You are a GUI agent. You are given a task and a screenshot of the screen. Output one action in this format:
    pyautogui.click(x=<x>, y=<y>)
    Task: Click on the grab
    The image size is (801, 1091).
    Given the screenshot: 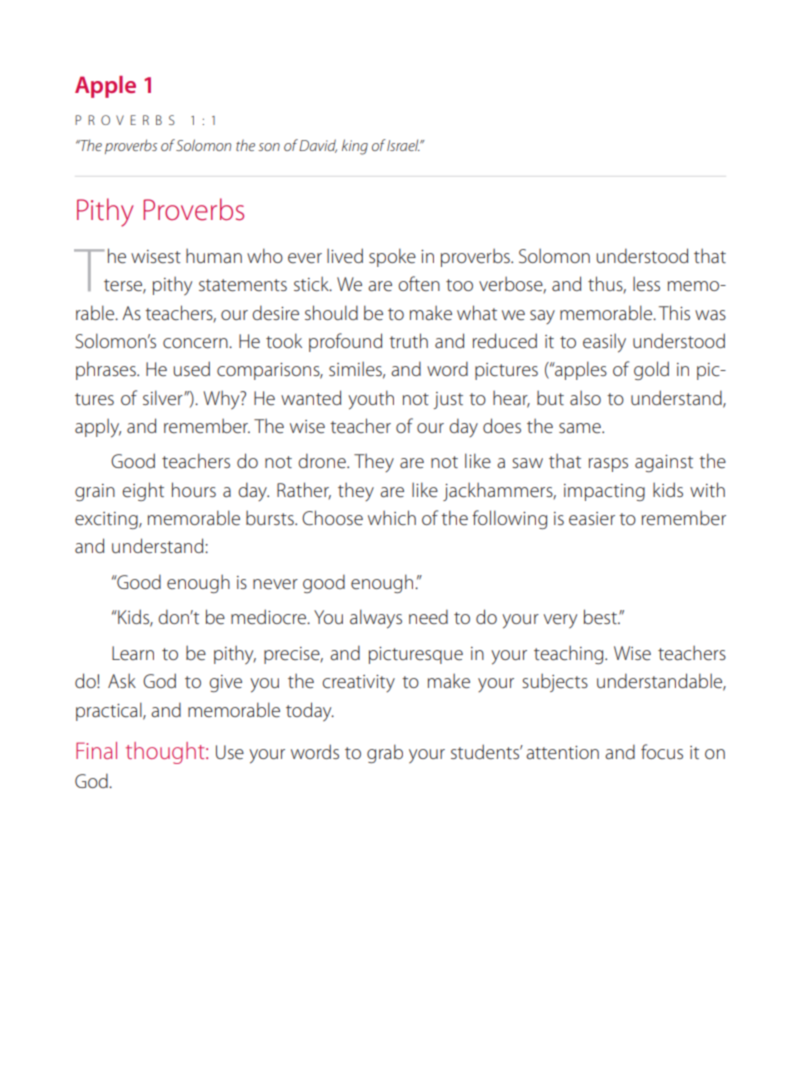 What is the action you would take?
    pyautogui.click(x=385, y=753)
